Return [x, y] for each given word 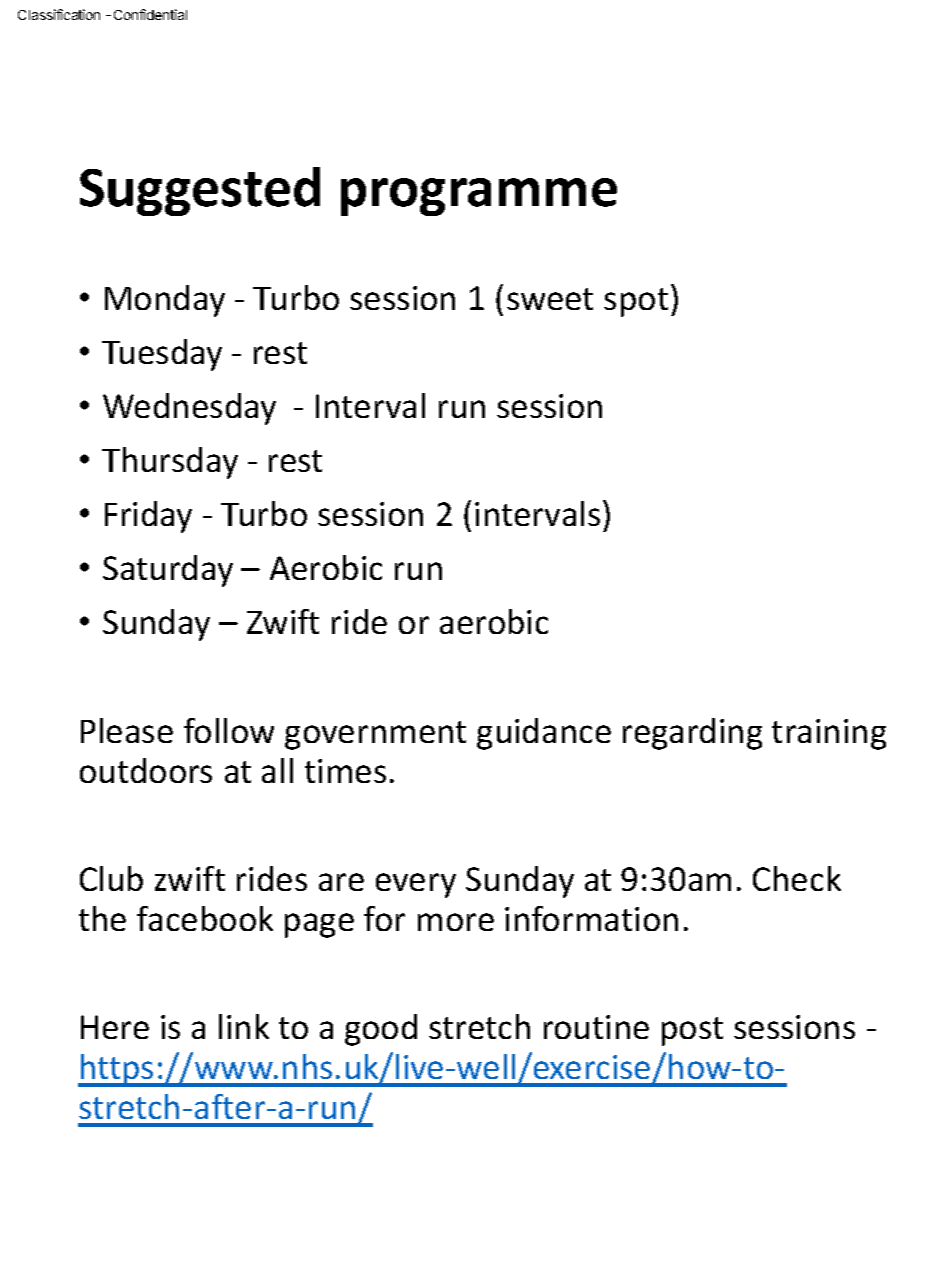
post [692, 1031]
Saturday [168, 571]
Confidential [150, 14]
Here [115, 1027]
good [381, 1030]
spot [636, 302]
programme [479, 197]
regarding [692, 734]
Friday [148, 517]
